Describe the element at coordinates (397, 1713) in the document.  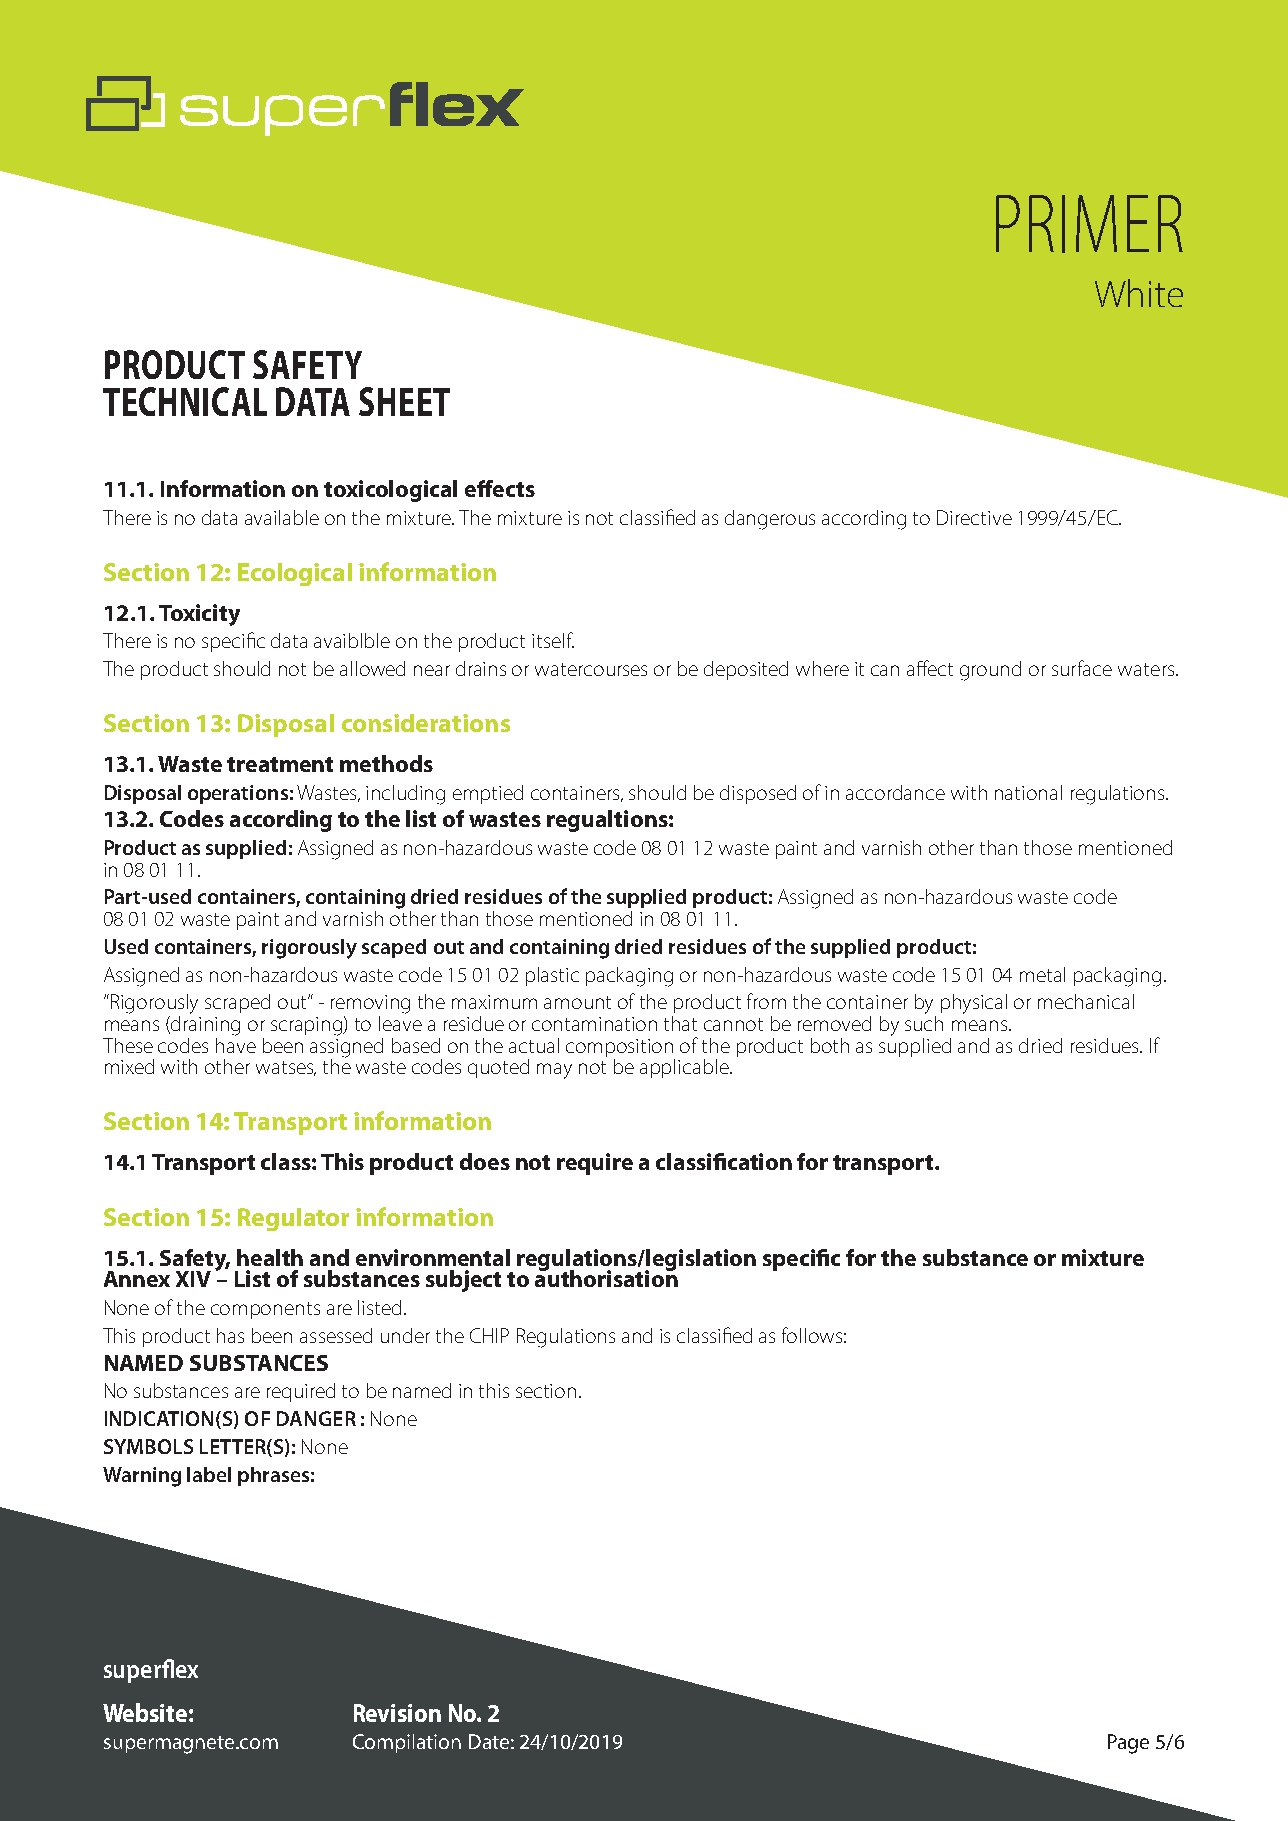
I see `Revision` at that location.
